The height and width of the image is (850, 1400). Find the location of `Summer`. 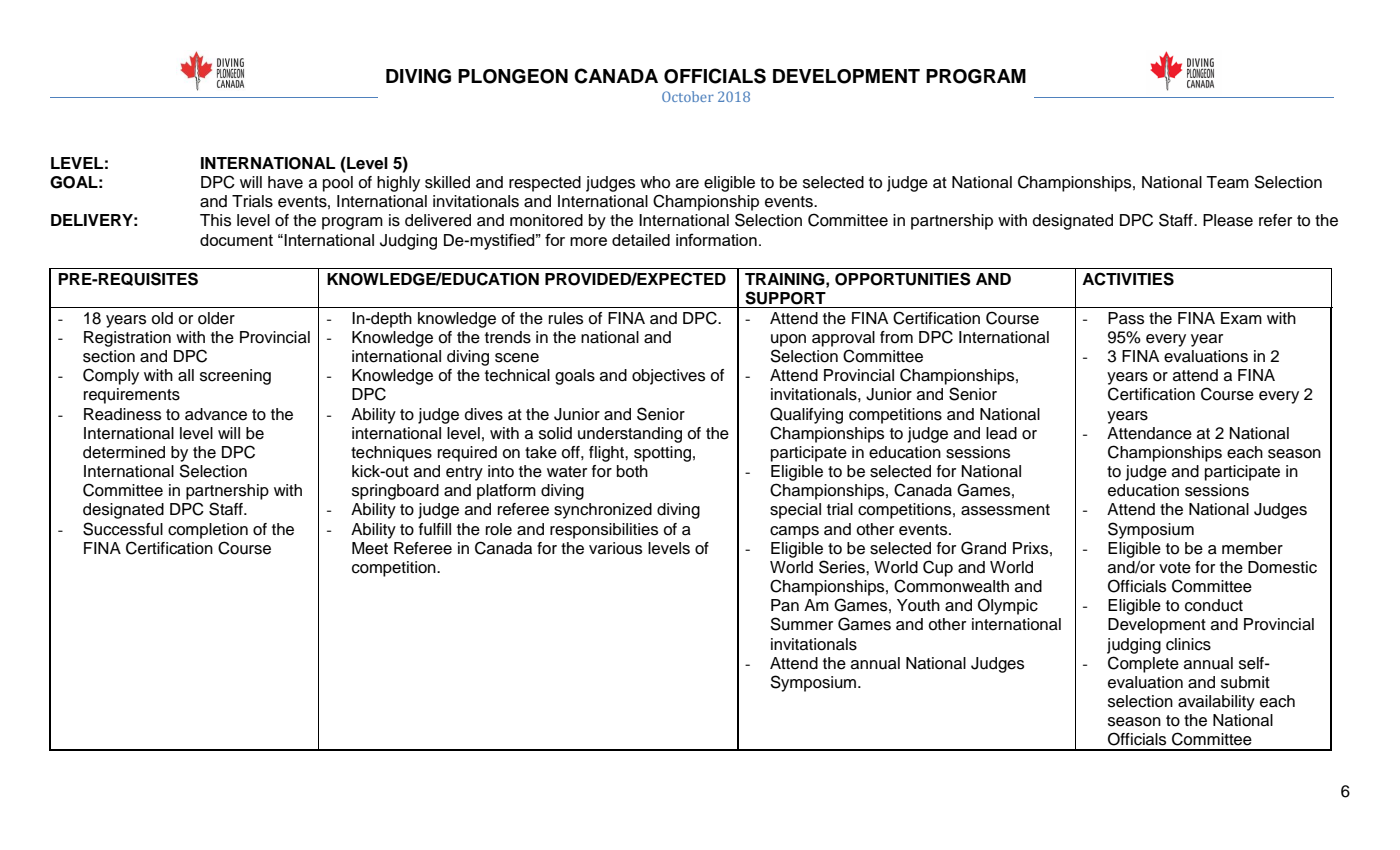

Summer is located at coordinates (801, 624).
